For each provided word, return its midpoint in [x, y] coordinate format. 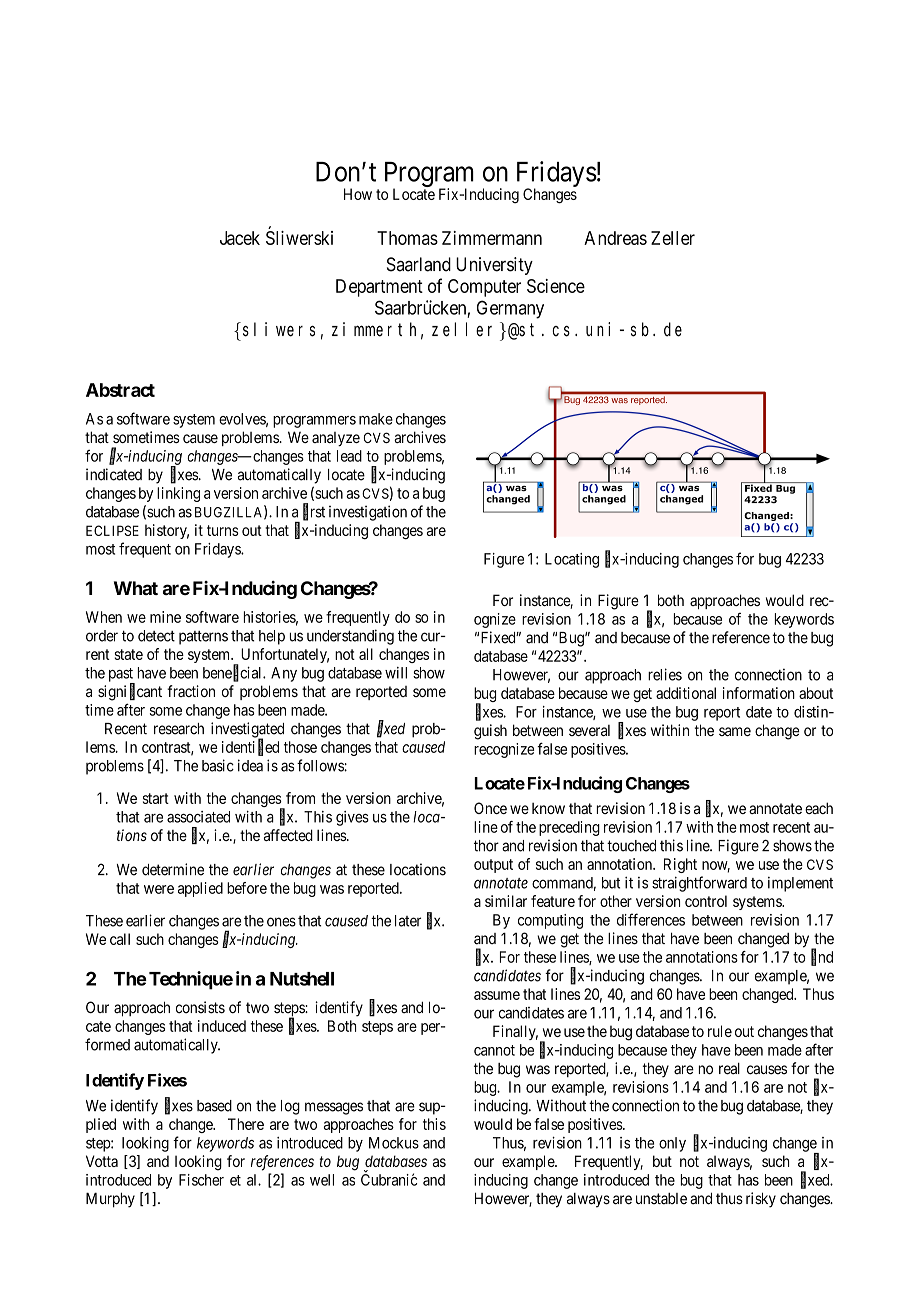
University [494, 266]
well [322, 1180]
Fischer [201, 1180]
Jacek [240, 238]
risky [761, 1200]
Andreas [615, 238]
